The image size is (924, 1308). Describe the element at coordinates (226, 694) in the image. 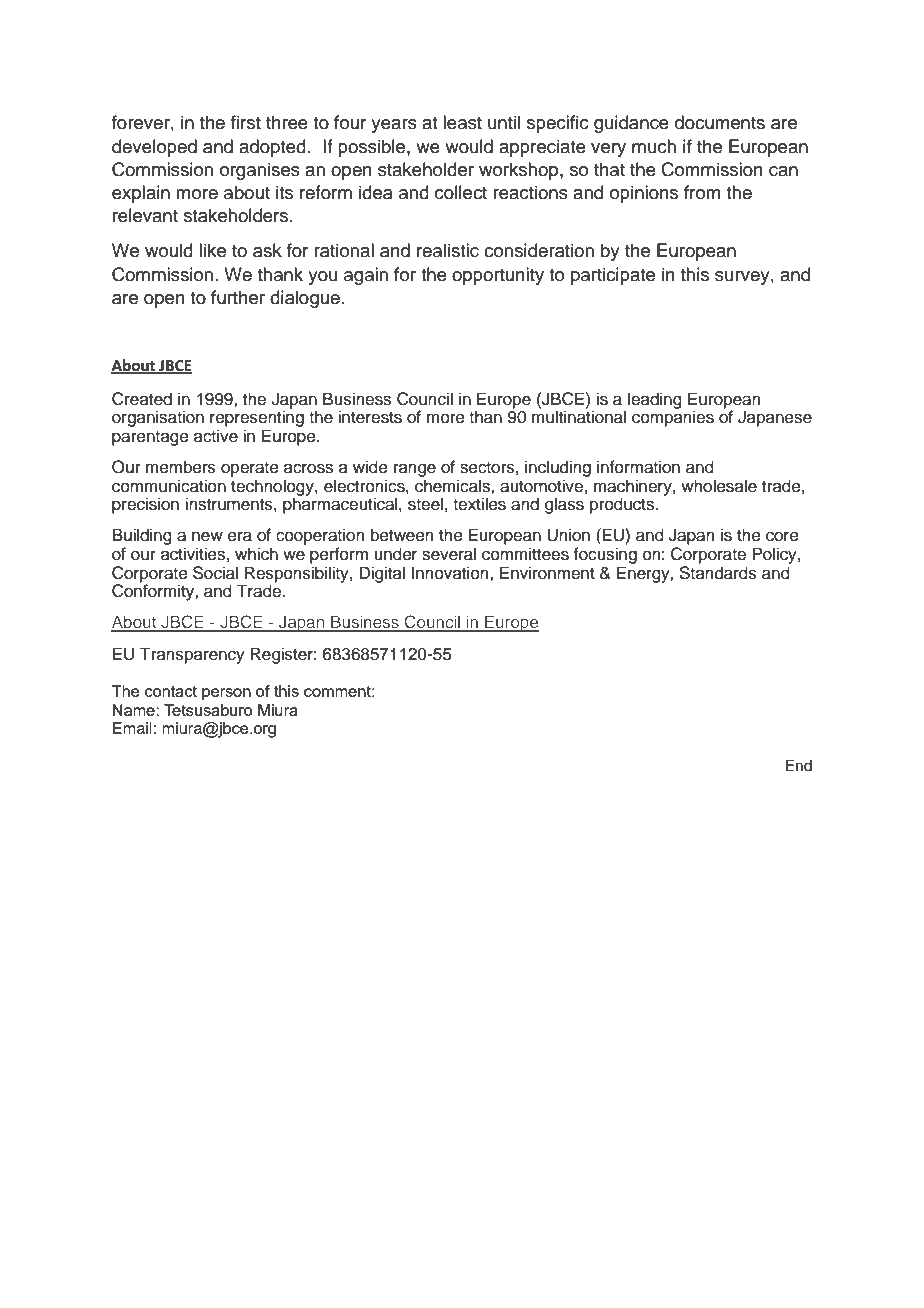

I see `person` at that location.
